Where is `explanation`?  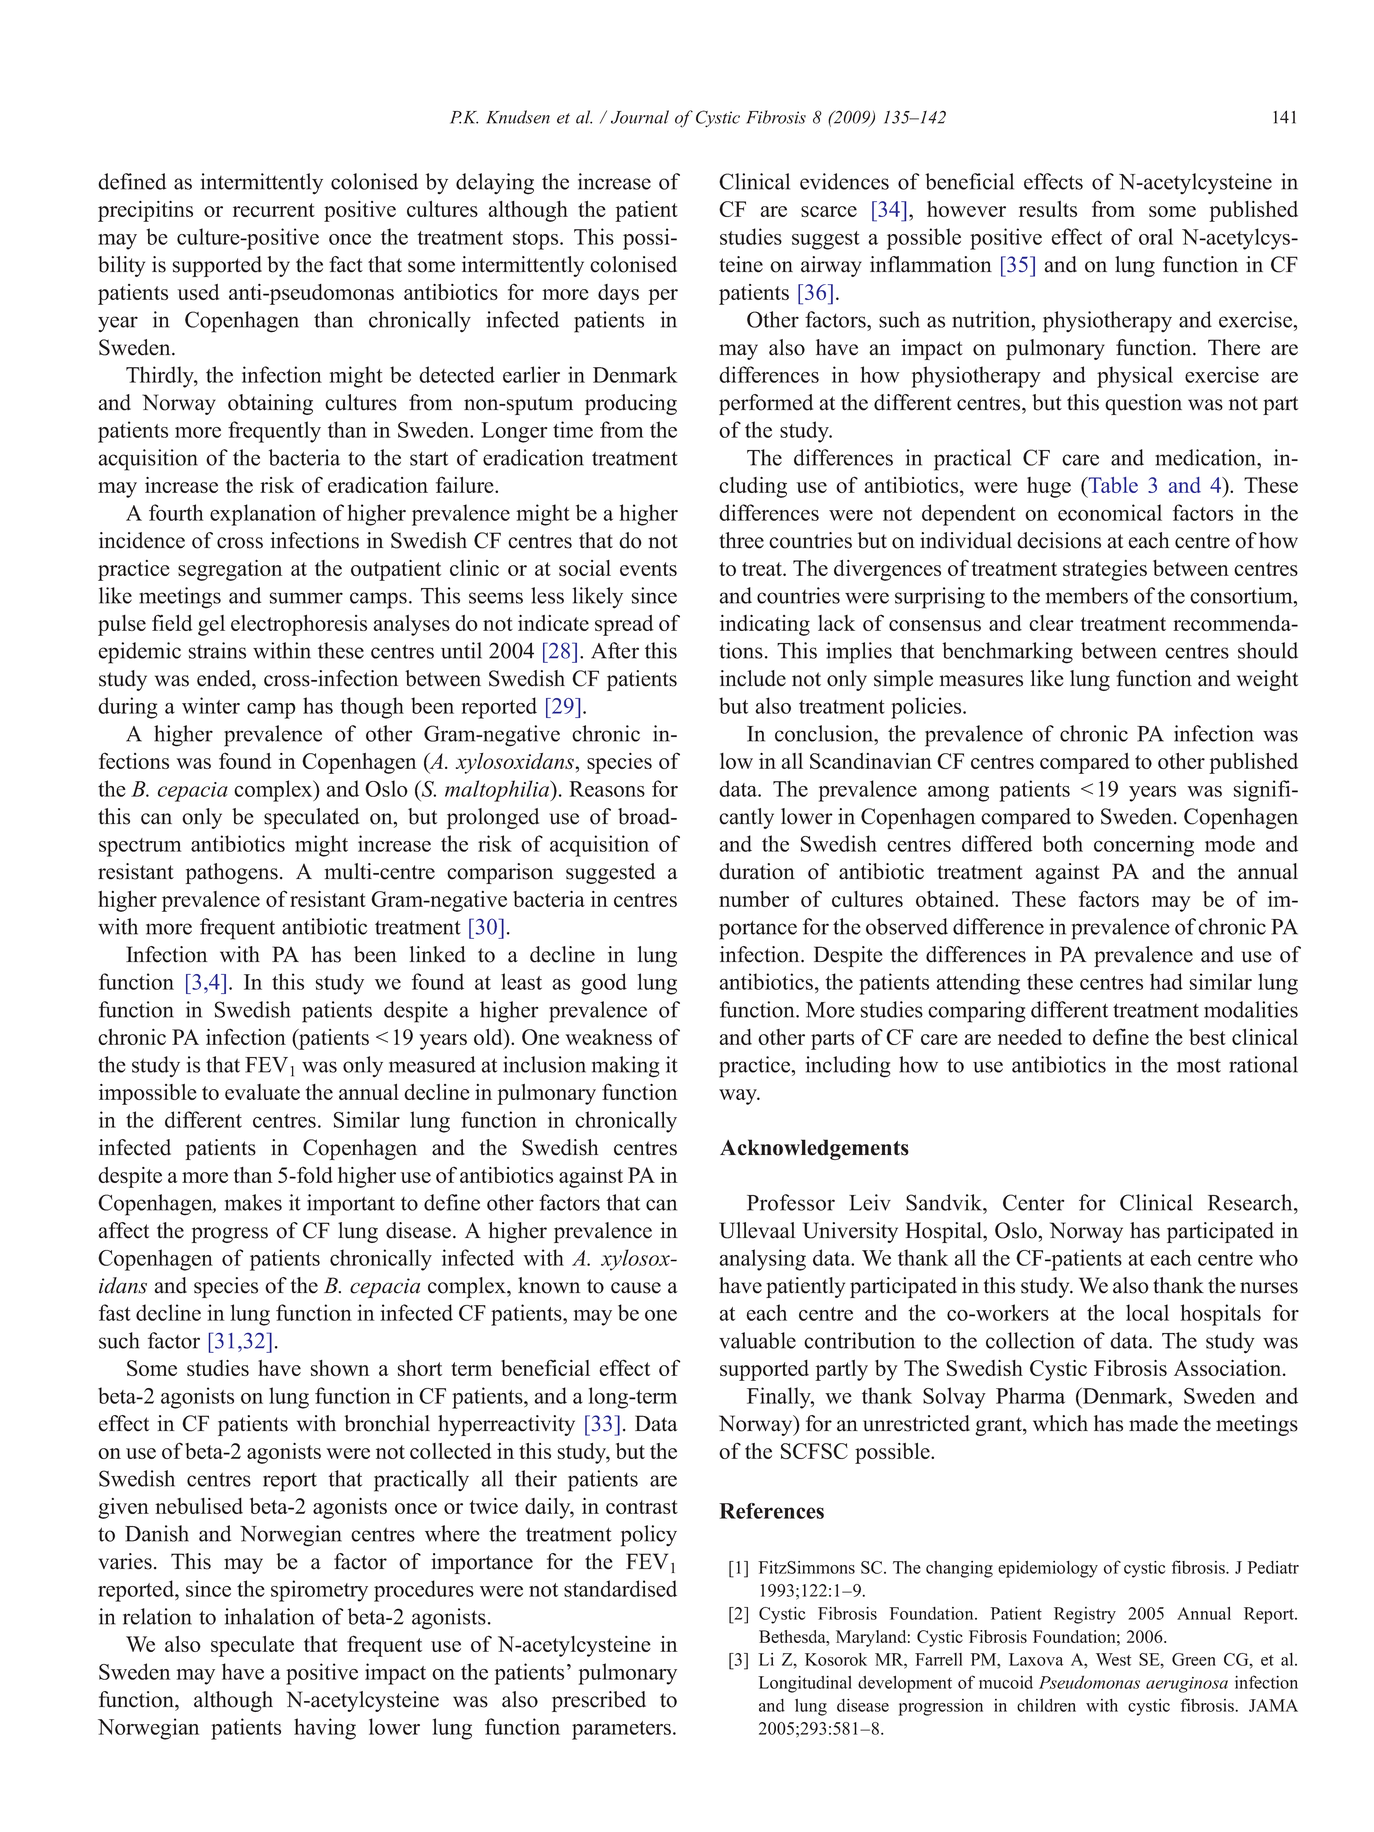 explanation is located at coordinates (263, 515).
